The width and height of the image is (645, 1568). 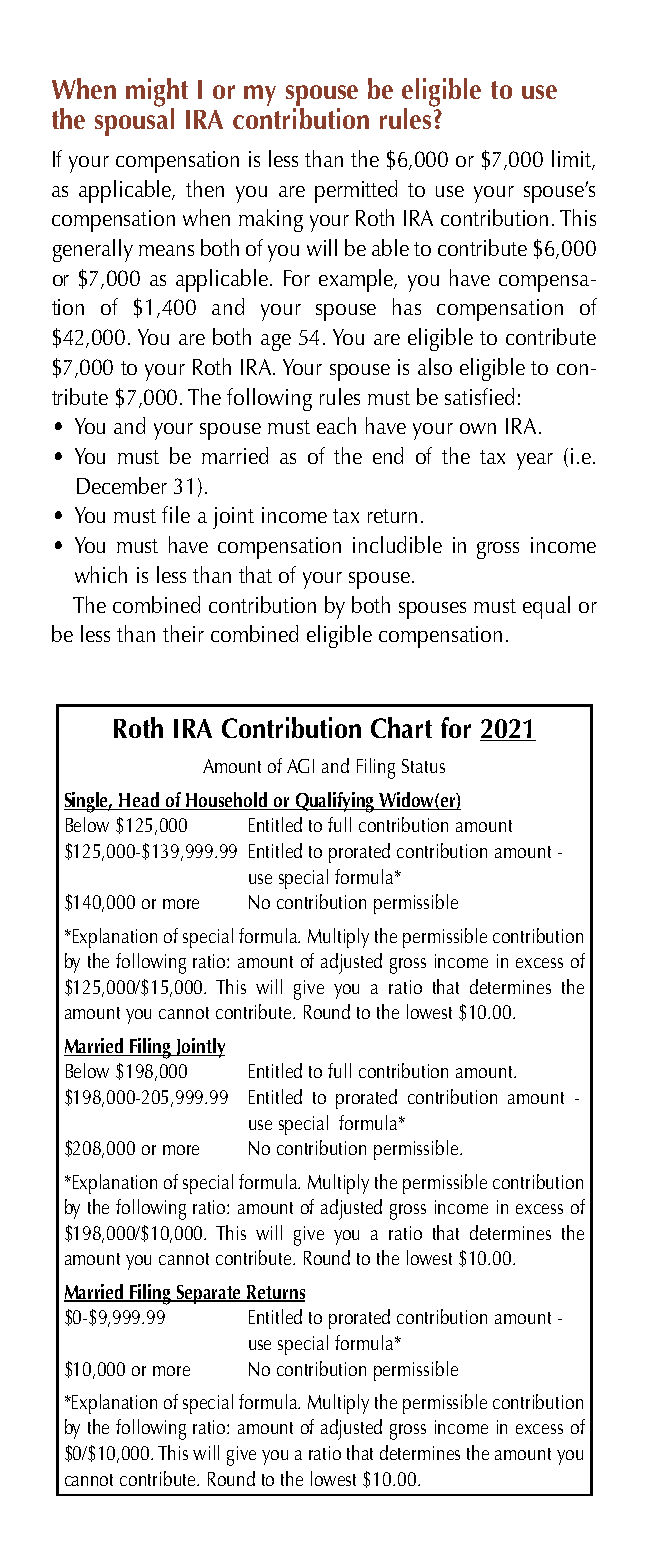 I want to click on permitted, so click(x=356, y=191).
